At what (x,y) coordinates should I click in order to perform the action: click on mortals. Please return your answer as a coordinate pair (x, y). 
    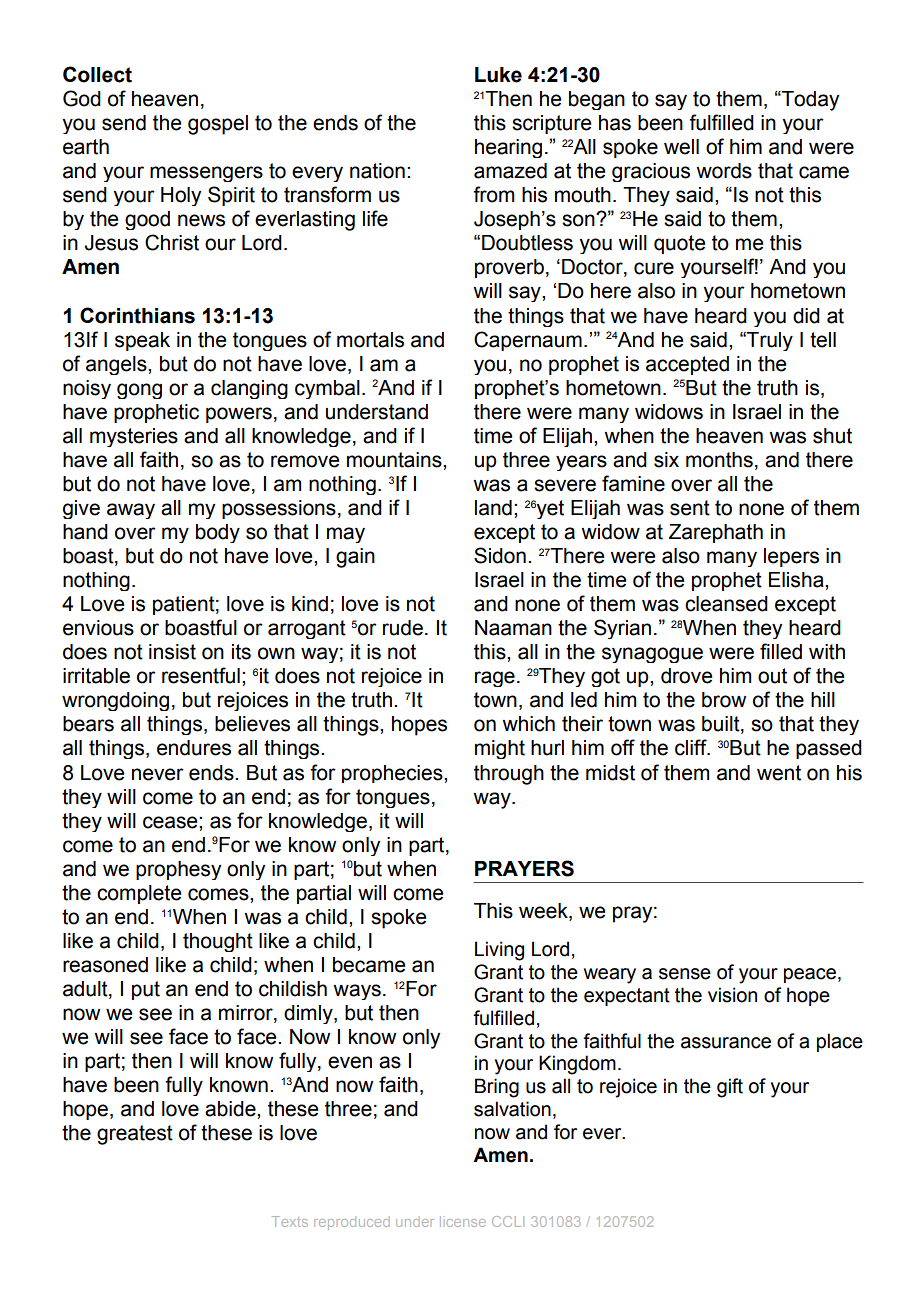
    Looking at the image, I should click on (370, 340).
